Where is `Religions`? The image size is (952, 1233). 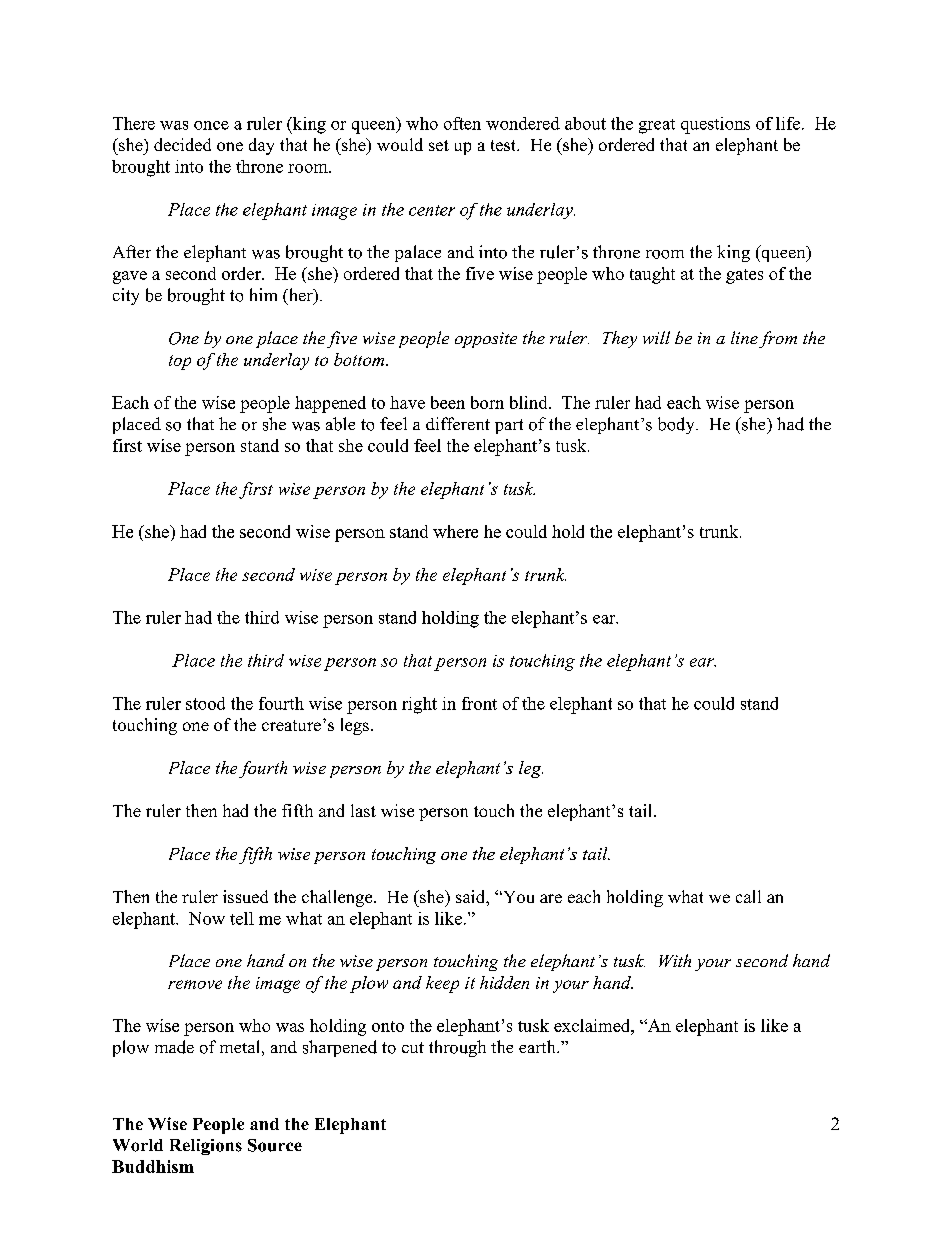
Religions is located at coordinates (206, 1147).
